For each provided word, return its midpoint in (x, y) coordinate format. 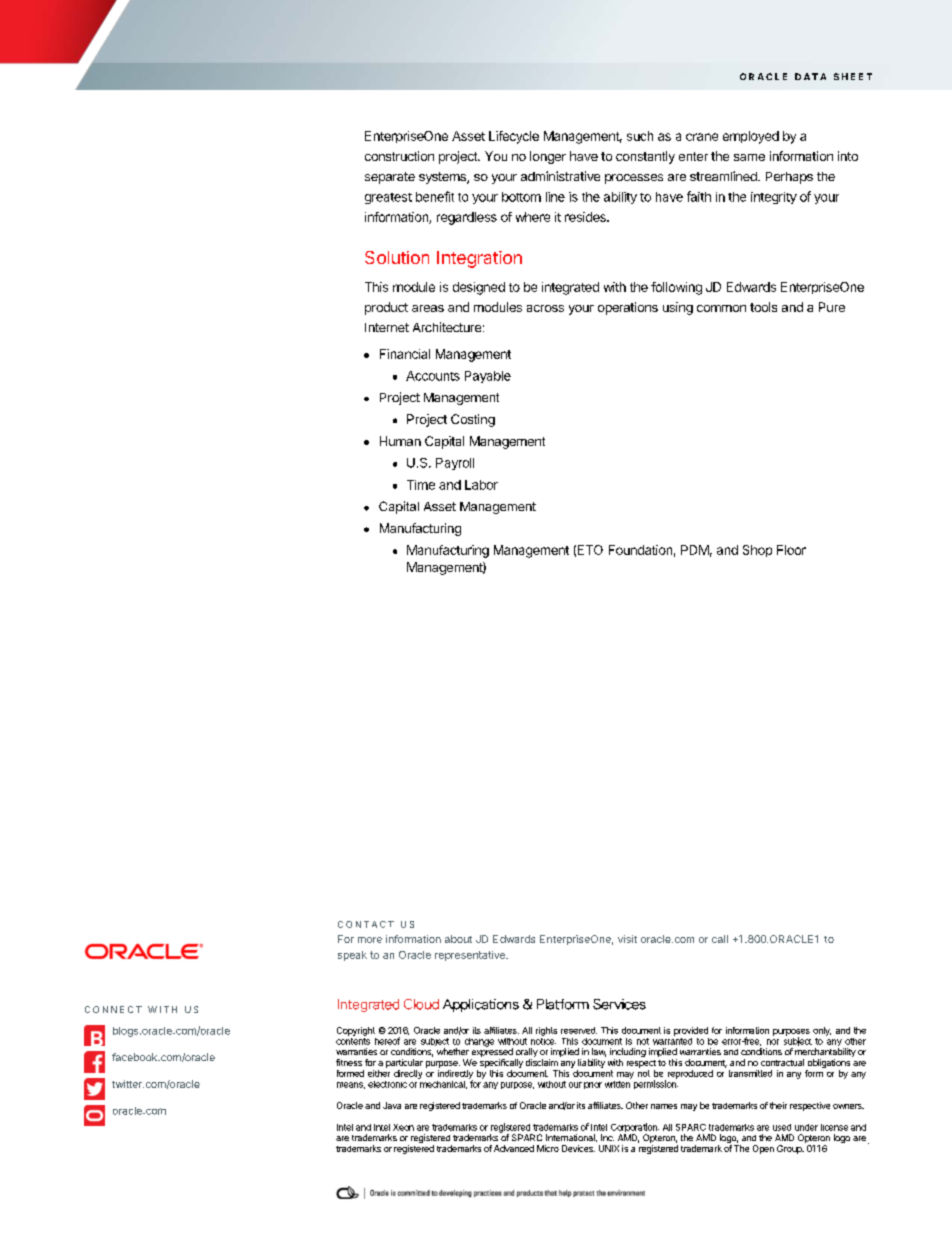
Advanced (514, 1148)
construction (399, 156)
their (778, 1105)
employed (751, 137)
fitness (349, 1062)
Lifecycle (514, 137)
